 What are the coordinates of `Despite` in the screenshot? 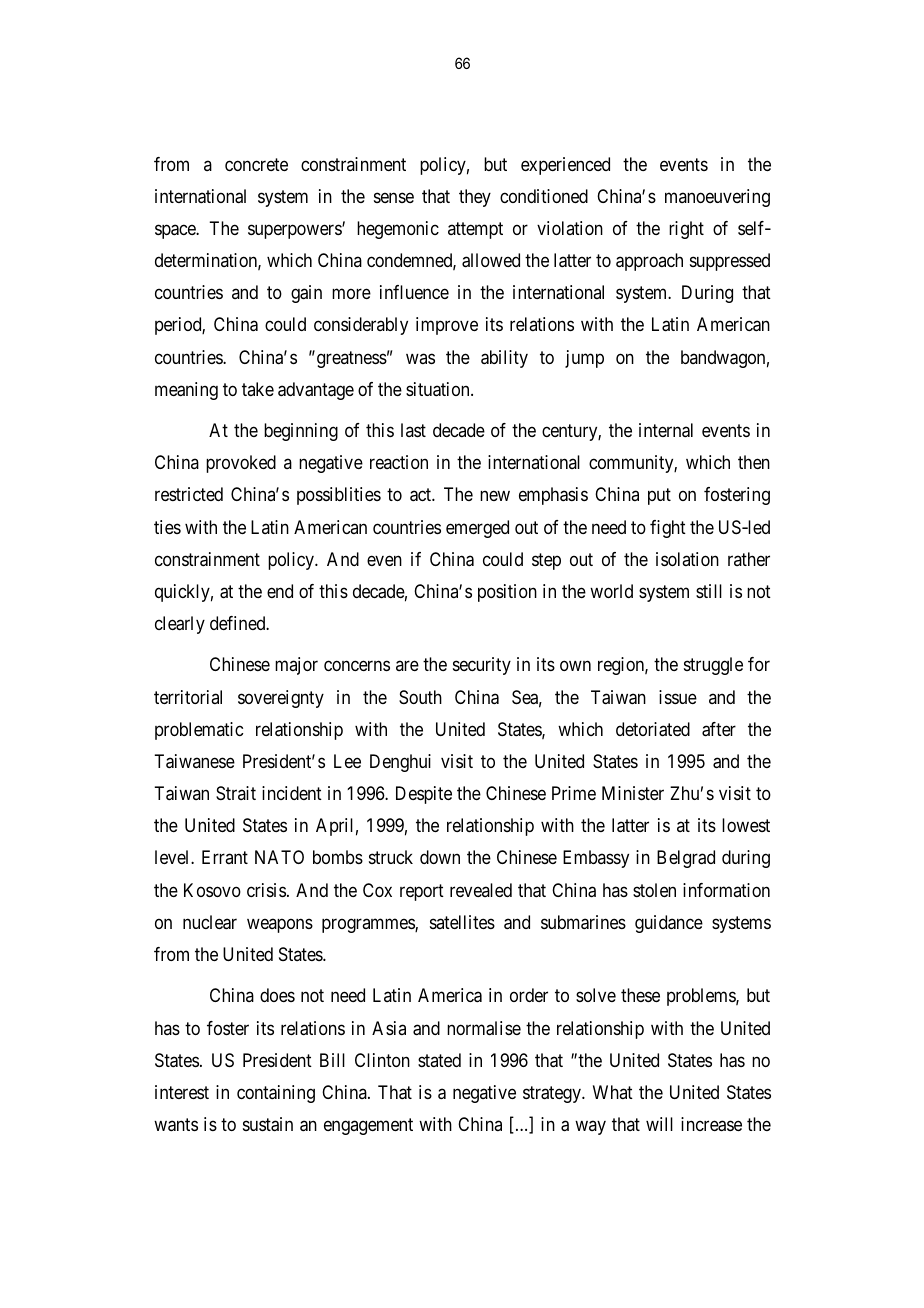 It's located at (424, 795).
